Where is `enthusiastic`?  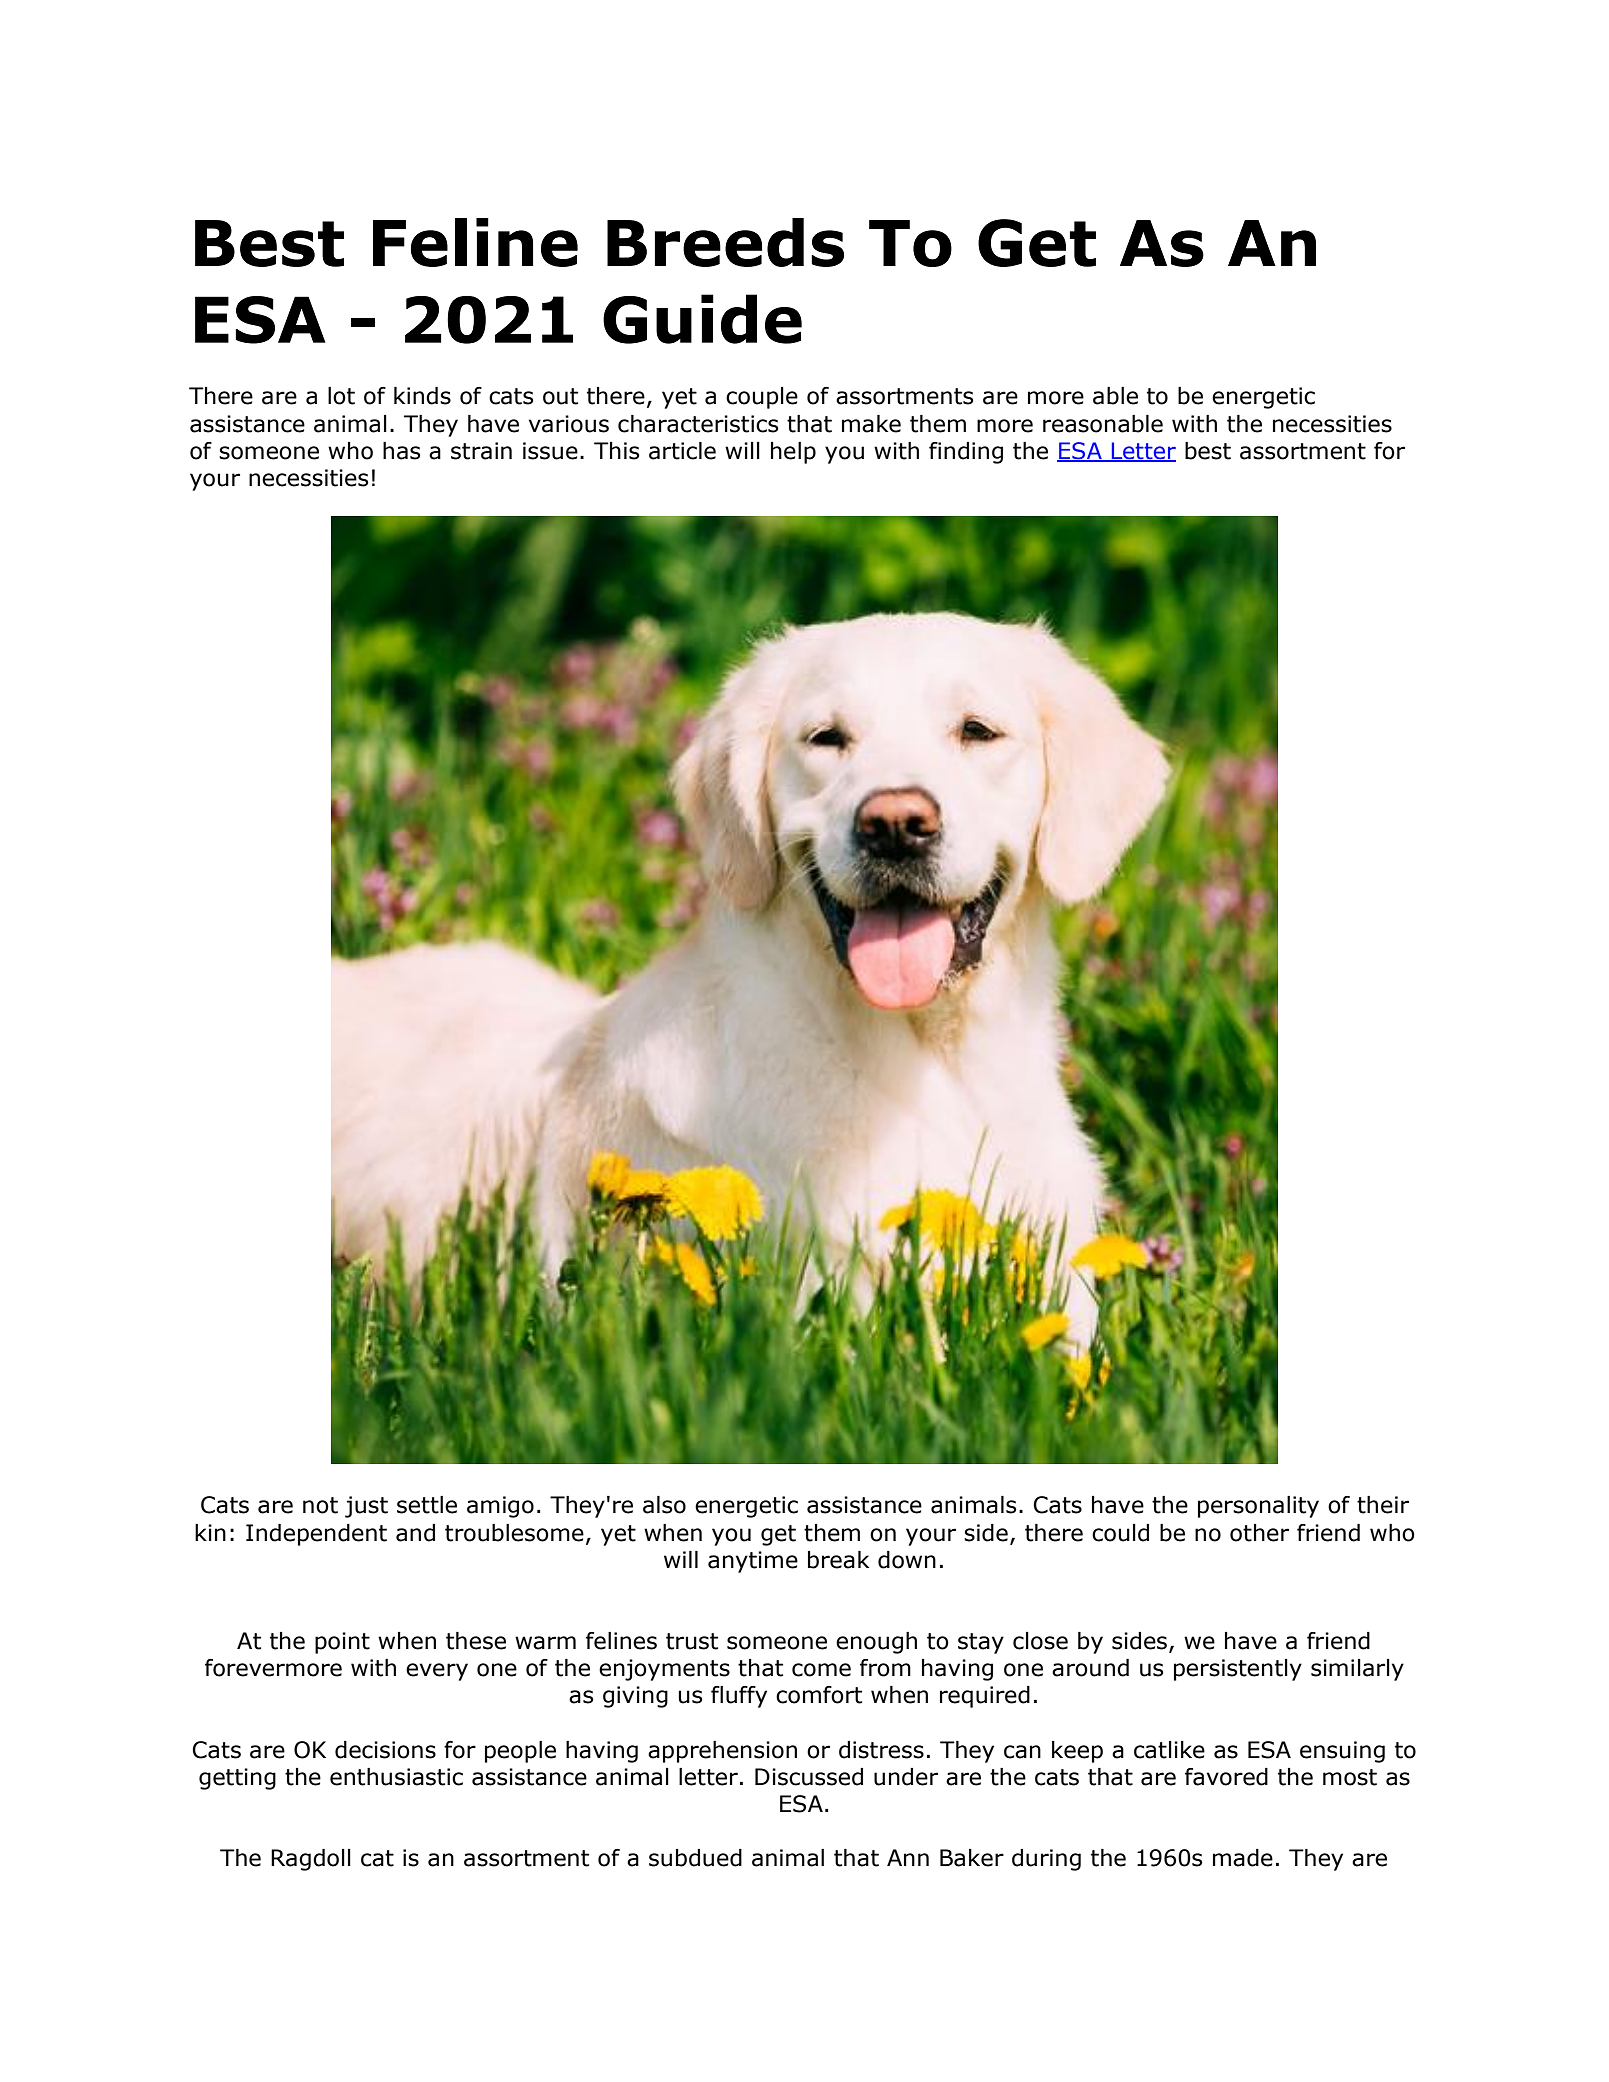
enthusiastic is located at coordinates (396, 1777).
